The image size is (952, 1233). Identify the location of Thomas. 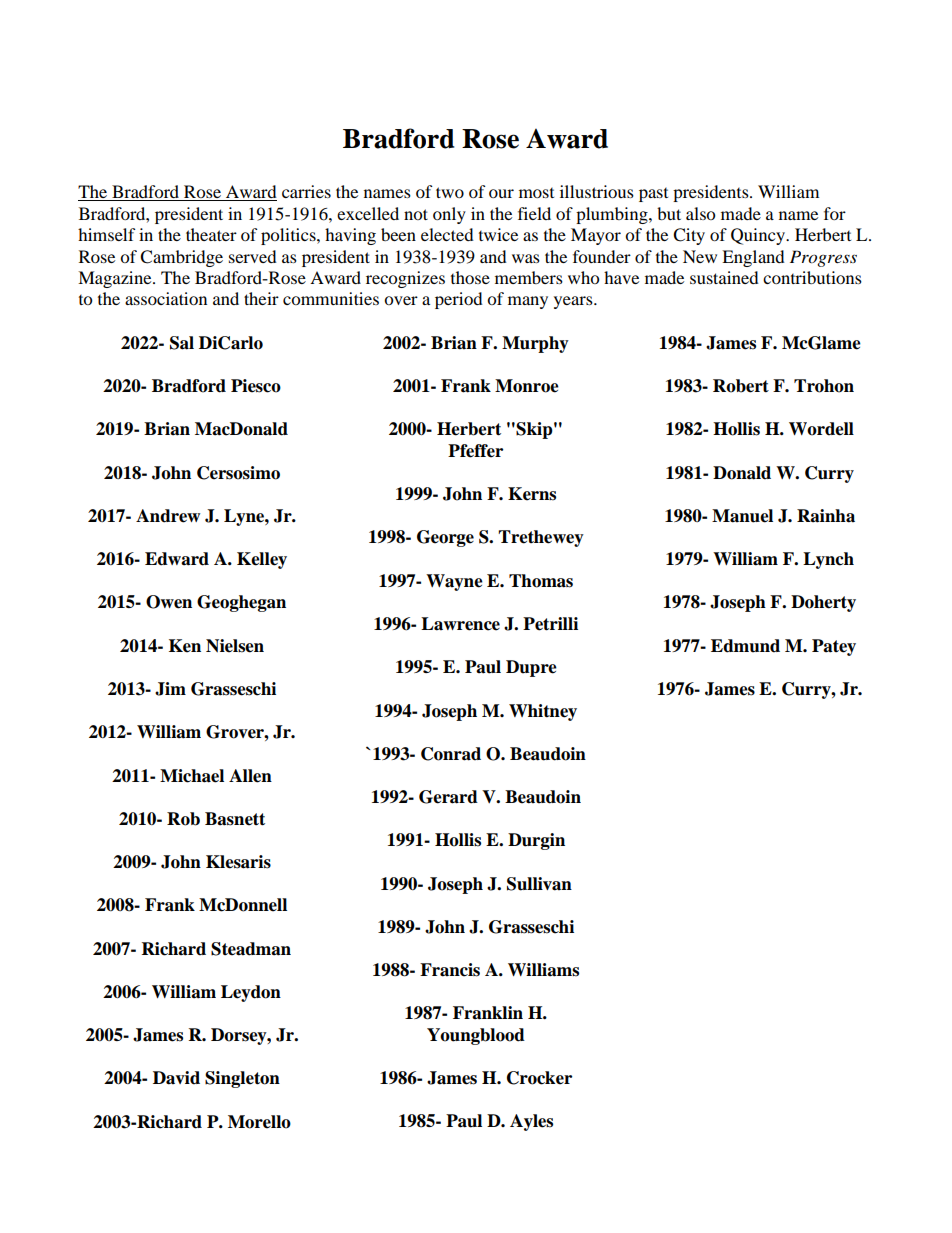
(541, 581).
